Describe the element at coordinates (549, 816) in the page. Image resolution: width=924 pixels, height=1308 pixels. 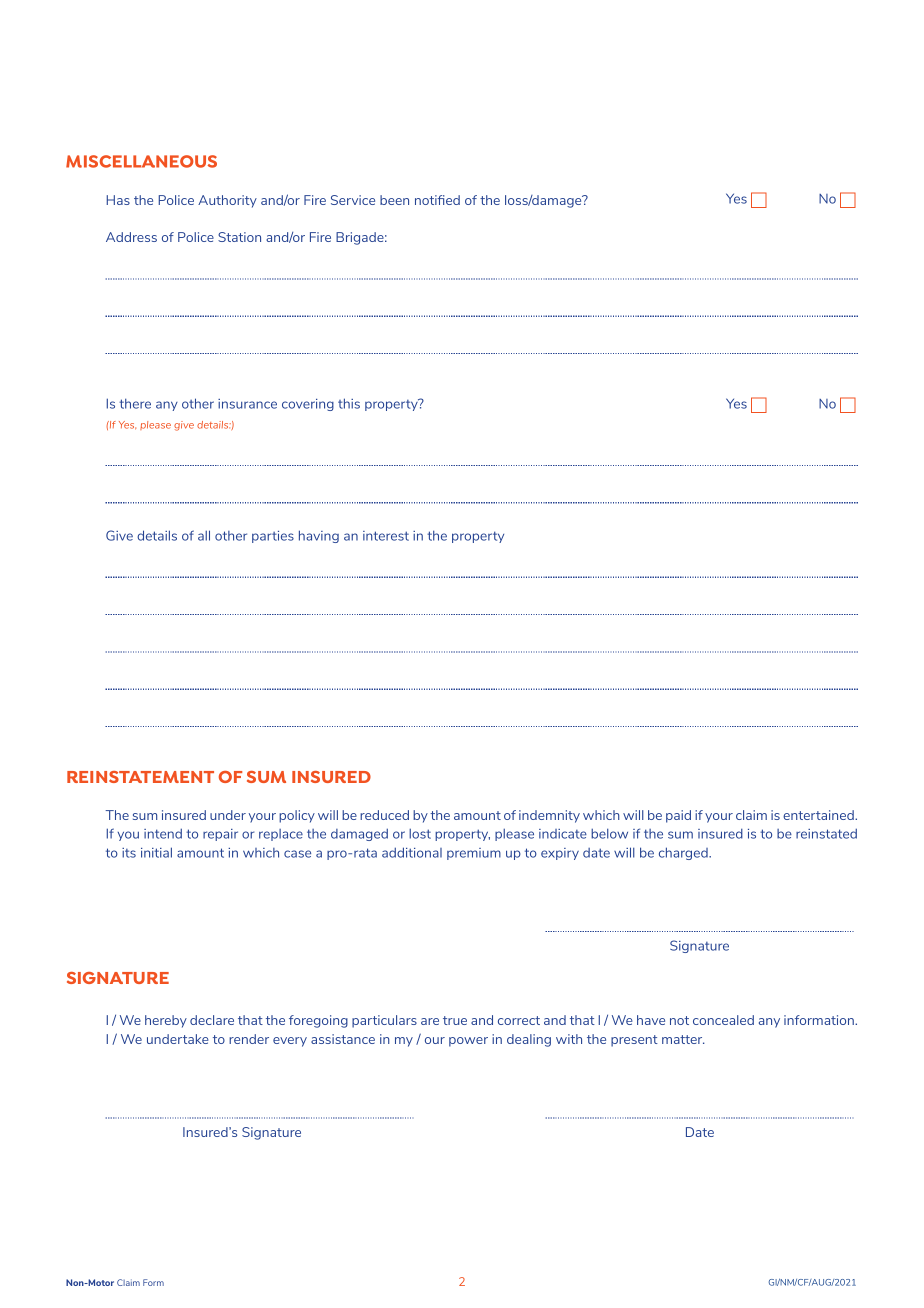
I see `indemnity` at that location.
